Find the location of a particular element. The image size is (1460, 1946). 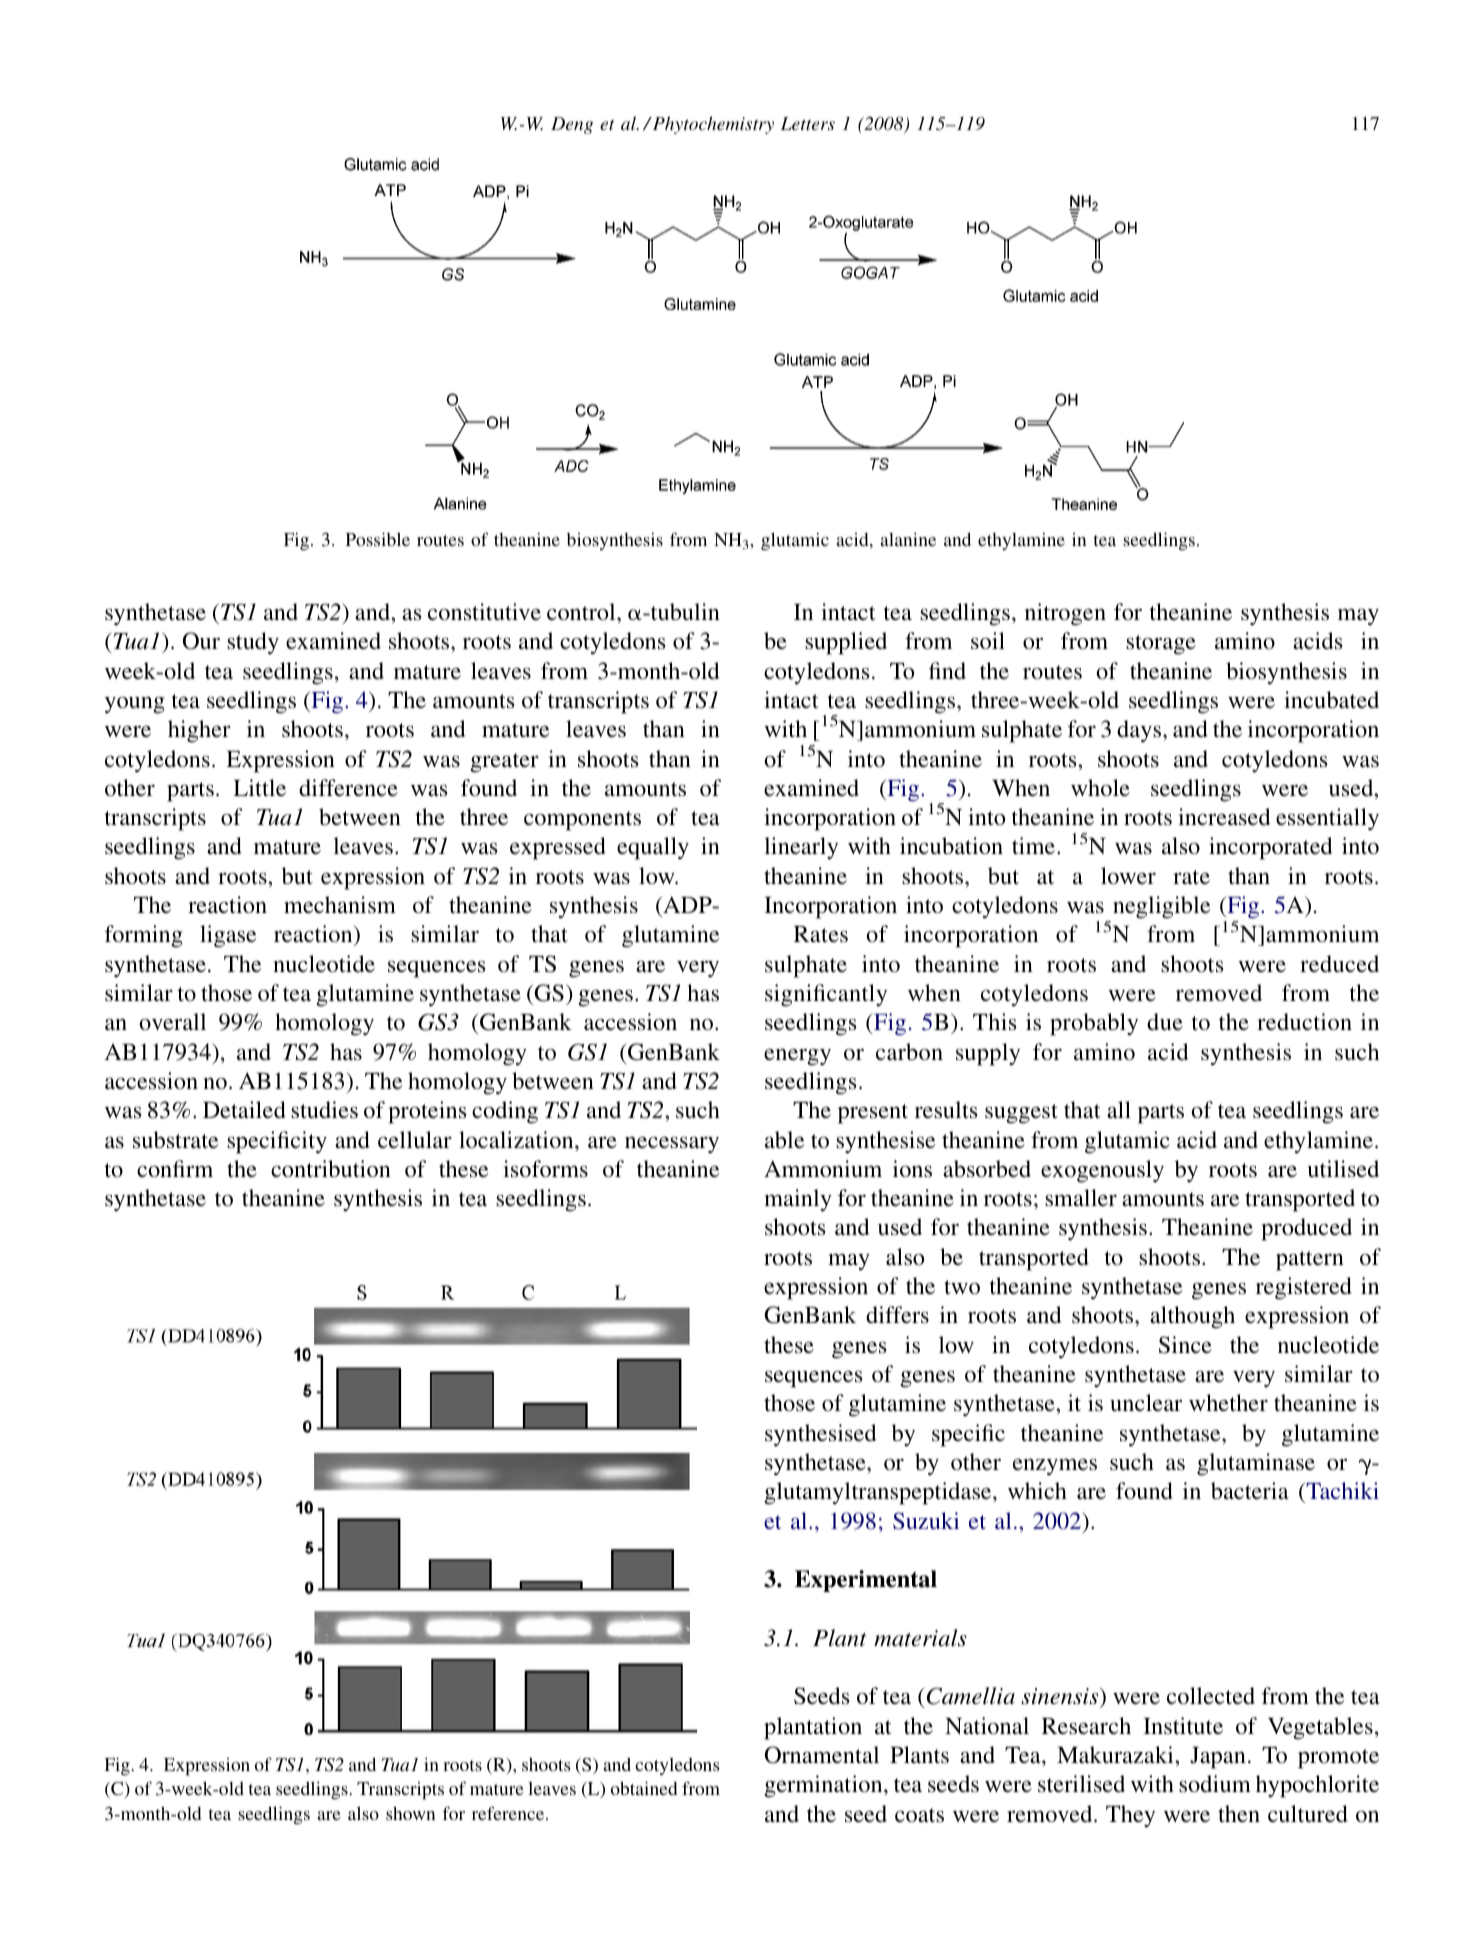

Letters is located at coordinates (808, 123).
